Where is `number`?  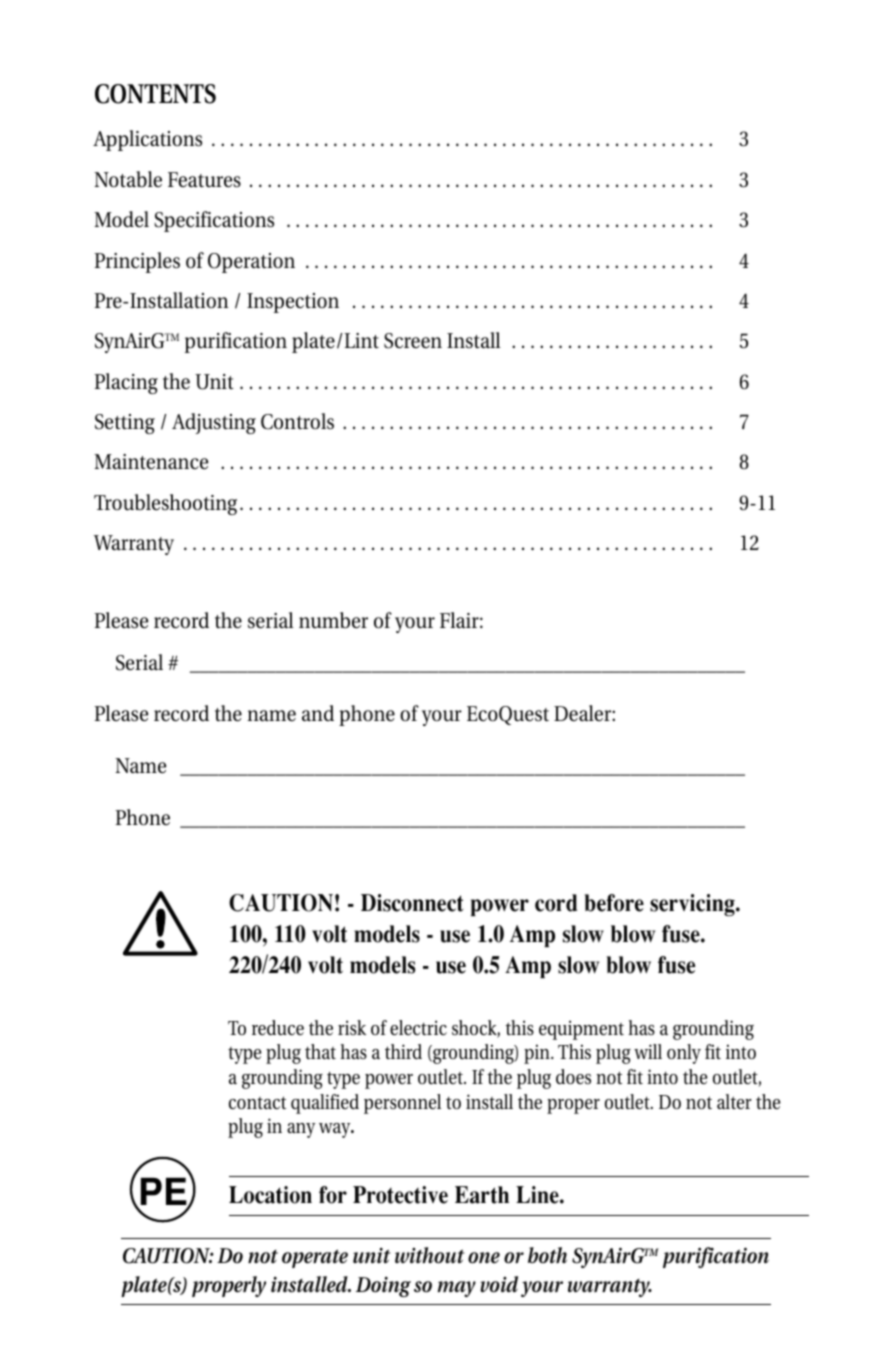
number is located at coordinates (333, 620).
